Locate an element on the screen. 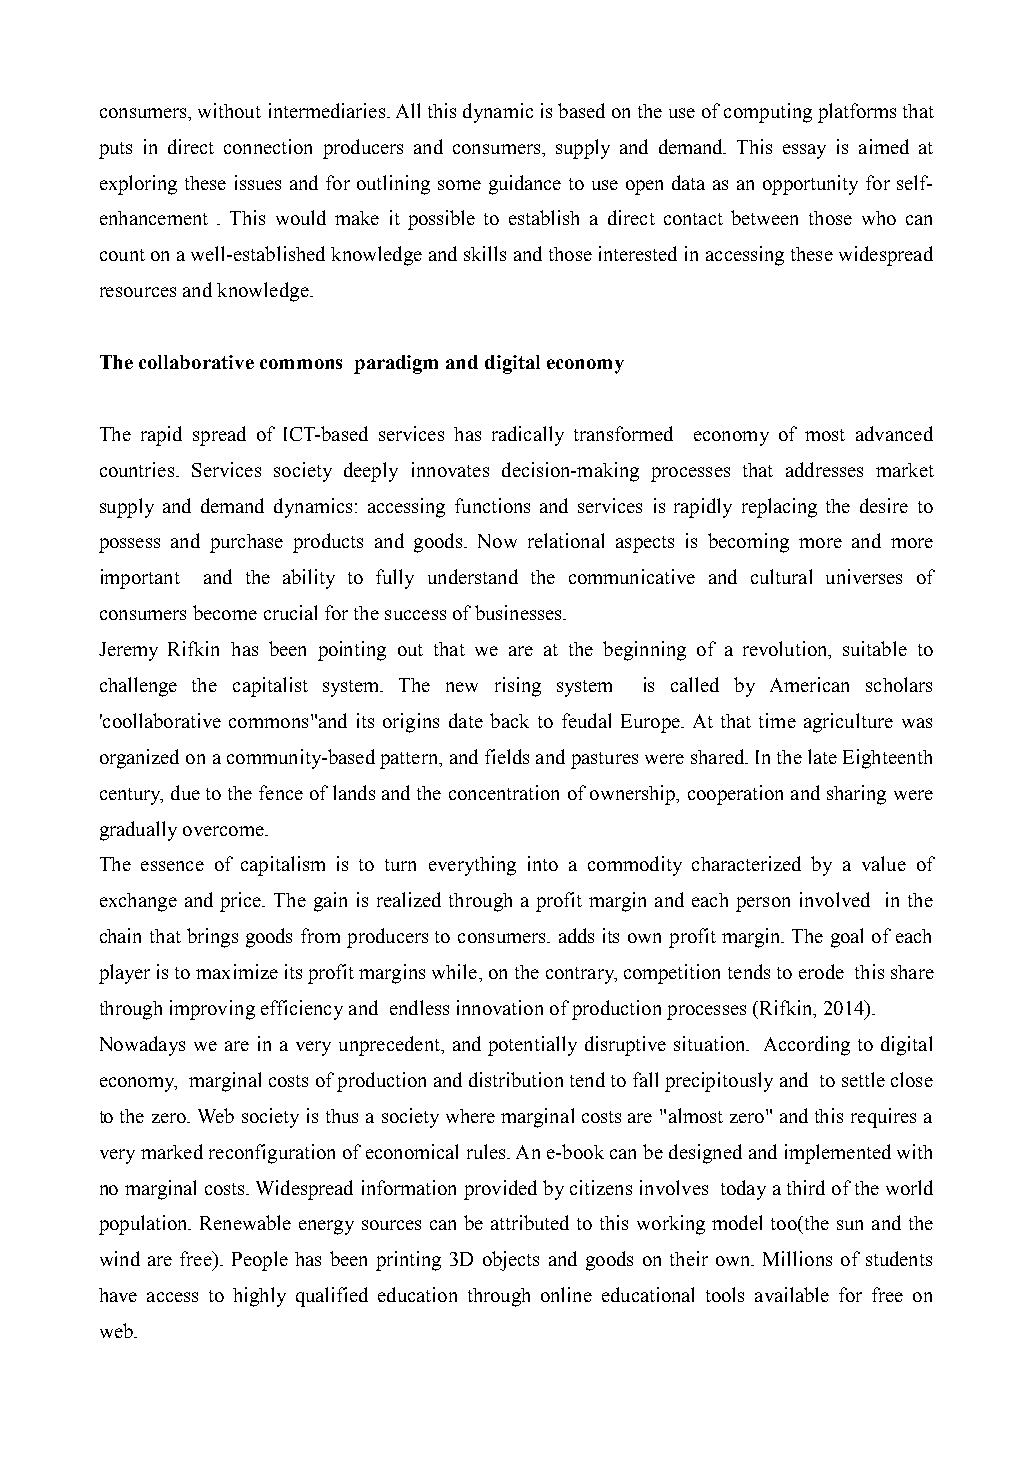 This screenshot has height=1460, width=1032. connection is located at coordinates (268, 146).
